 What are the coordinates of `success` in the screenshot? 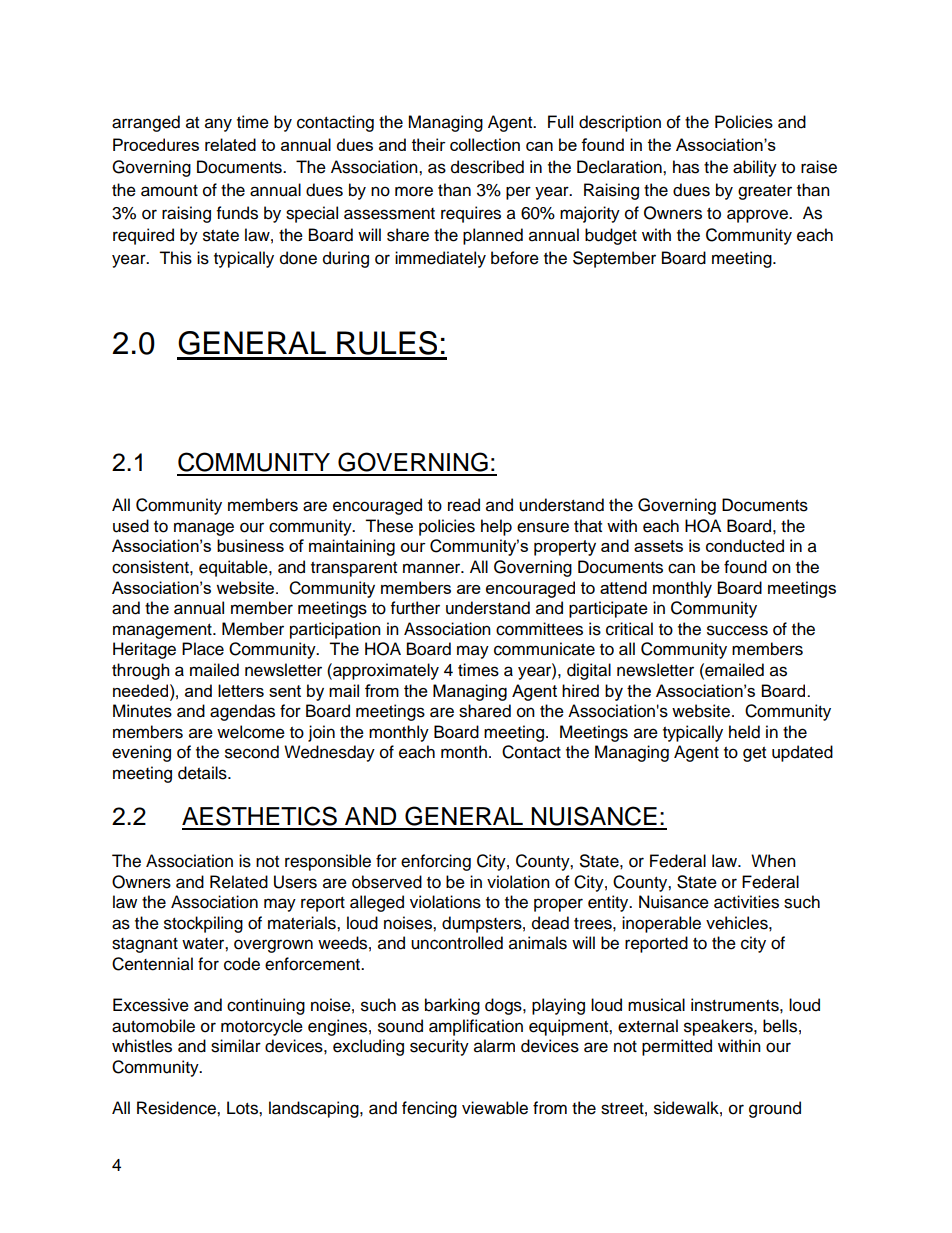 It's located at (737, 630).
